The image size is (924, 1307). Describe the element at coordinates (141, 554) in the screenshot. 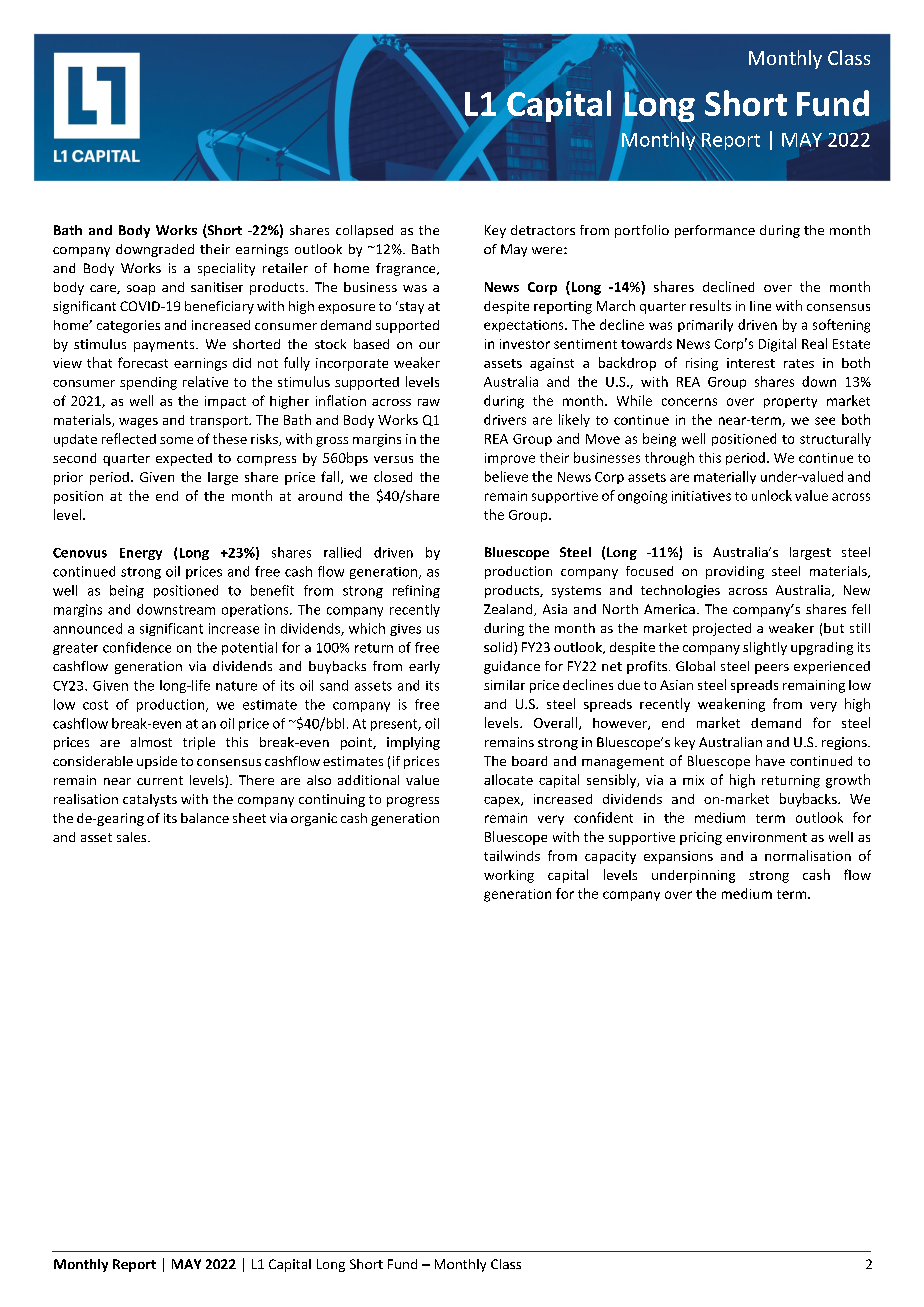

I see `Energy` at that location.
